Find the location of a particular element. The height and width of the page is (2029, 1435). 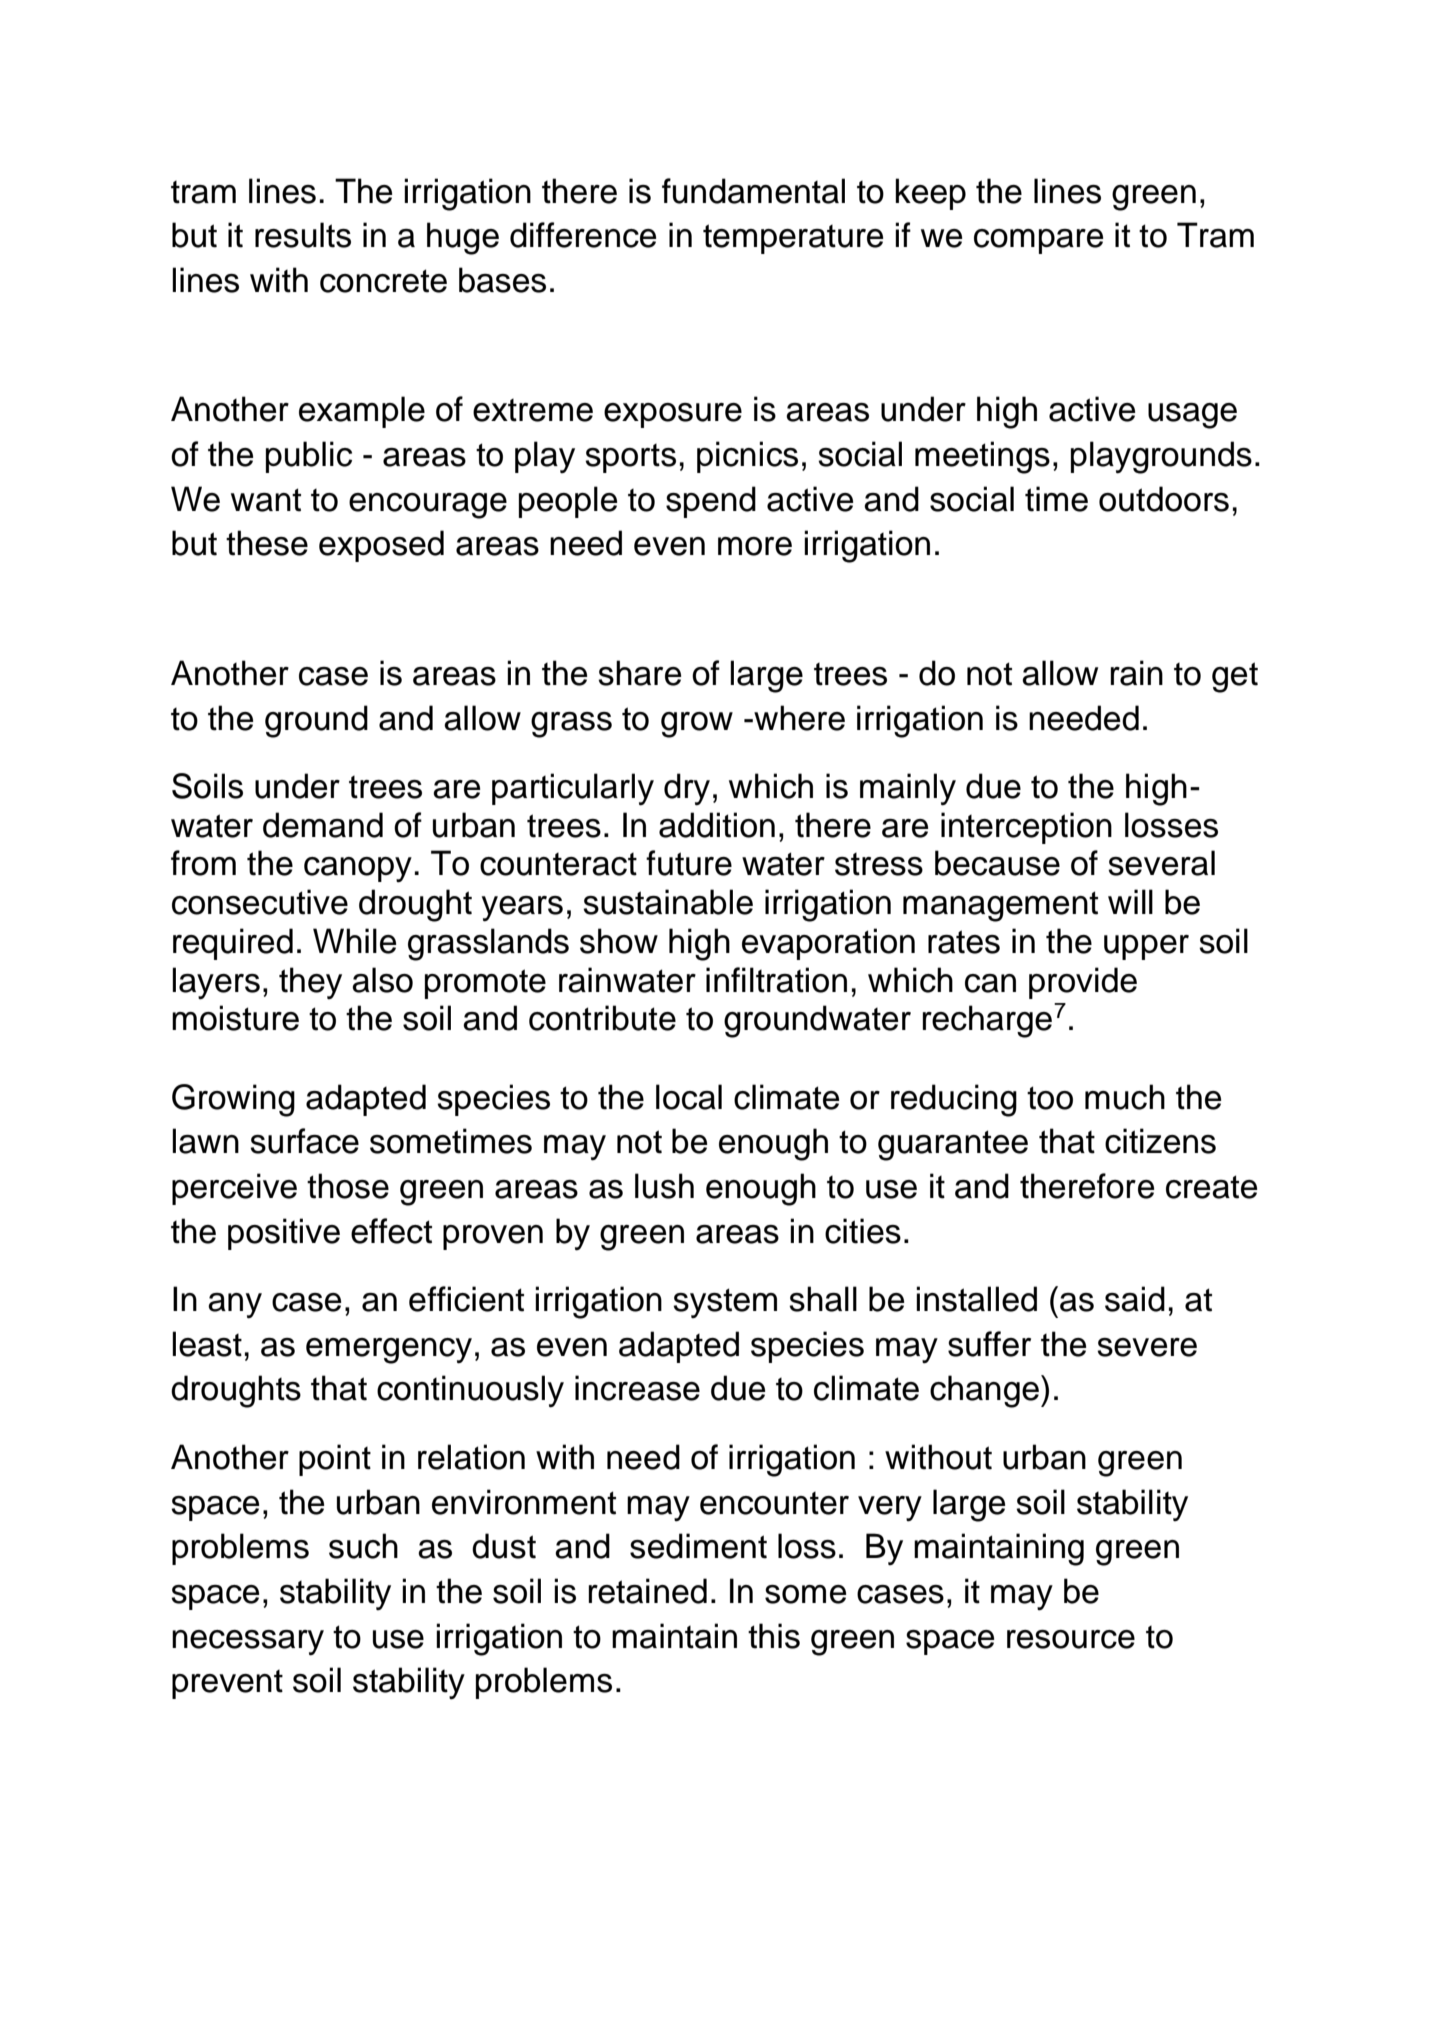

exposed is located at coordinates (381, 546).
